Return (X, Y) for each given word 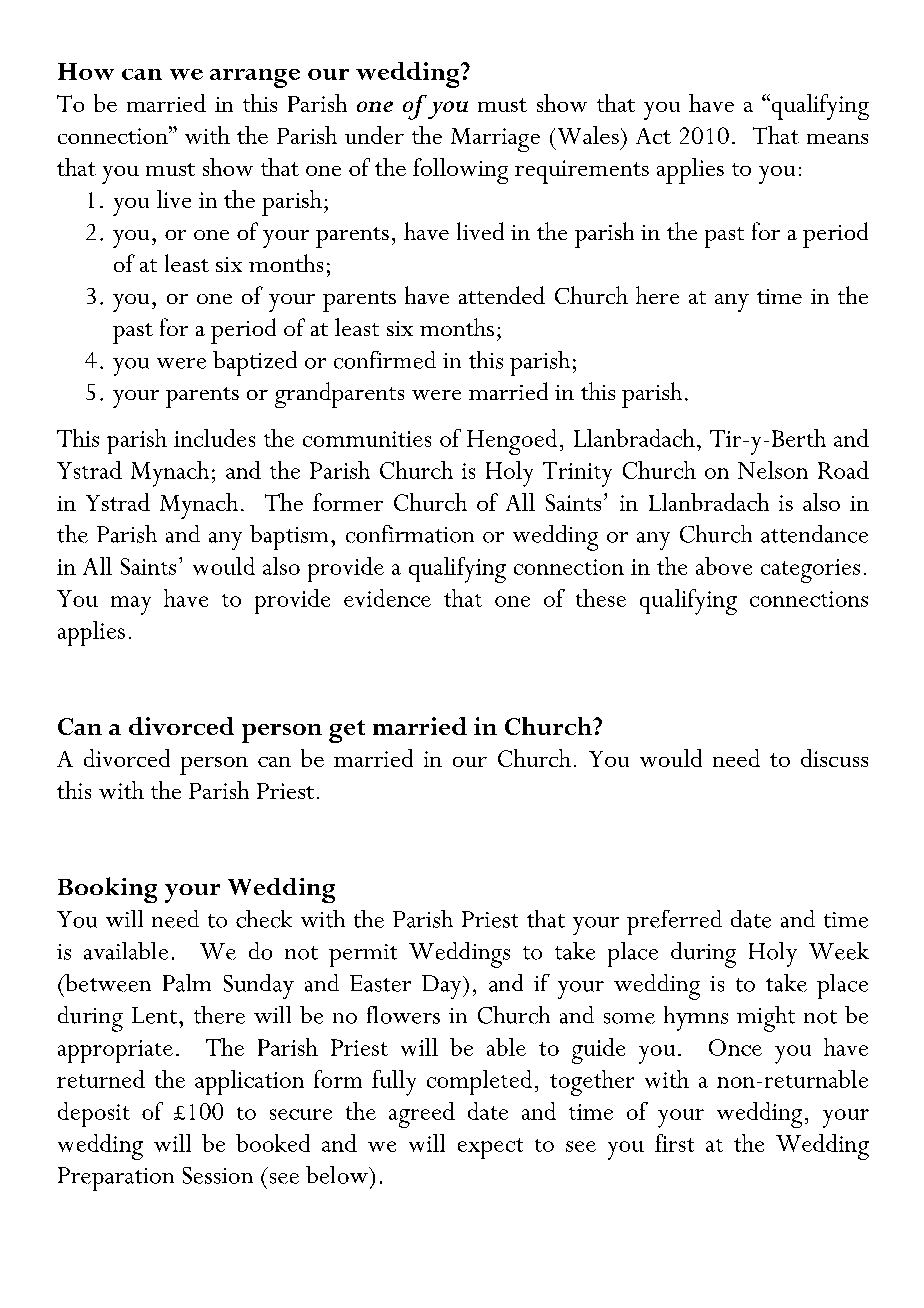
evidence (387, 598)
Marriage (495, 140)
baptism (289, 537)
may (131, 605)
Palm (187, 983)
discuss (834, 758)
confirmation (410, 534)
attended (502, 295)
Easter (380, 983)
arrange (255, 78)
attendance (814, 534)
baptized (255, 363)
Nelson (773, 470)
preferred (674, 922)
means (837, 139)
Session (218, 1175)
